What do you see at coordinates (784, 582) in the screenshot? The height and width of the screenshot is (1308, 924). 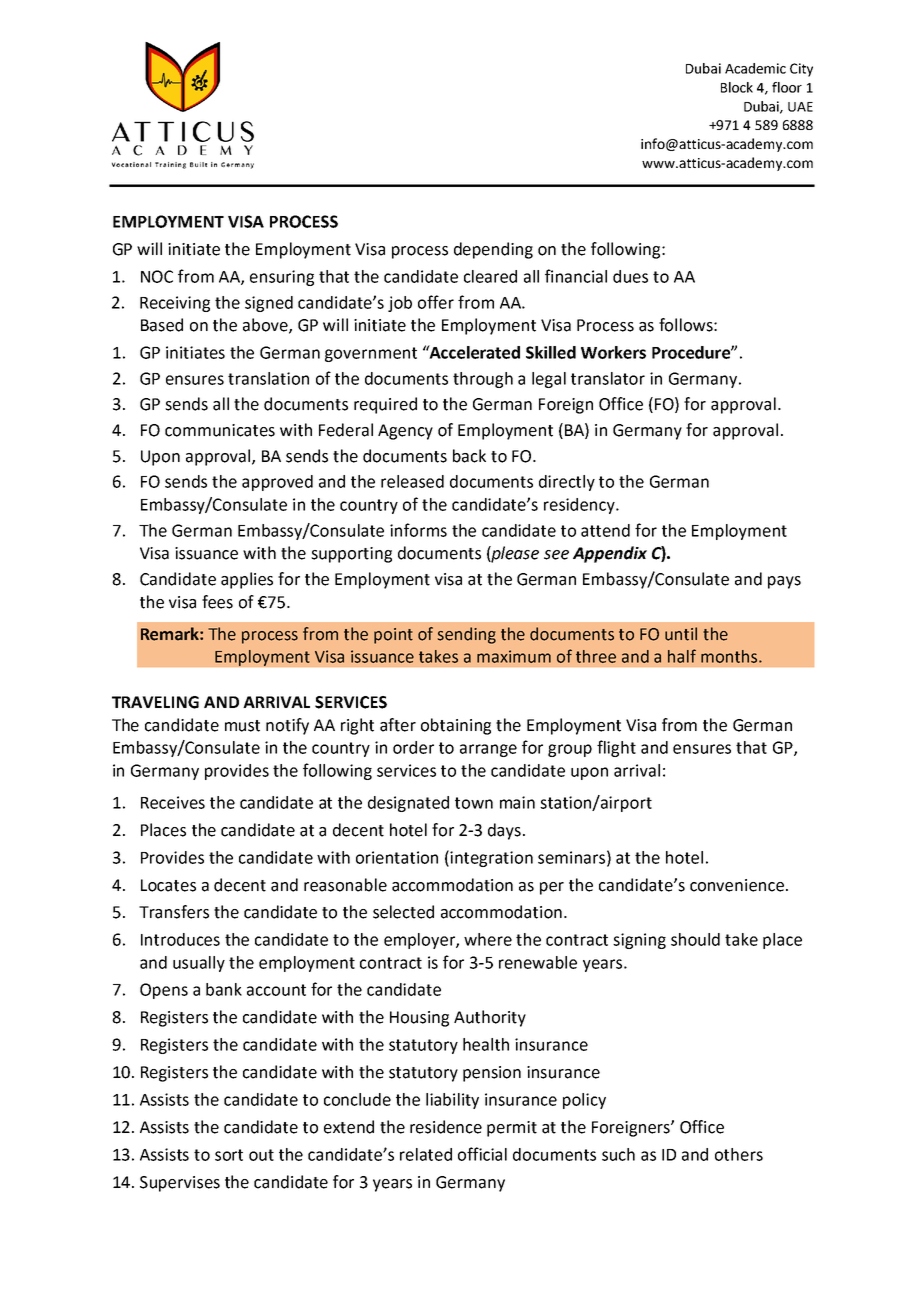 I see `pays` at bounding box center [784, 582].
